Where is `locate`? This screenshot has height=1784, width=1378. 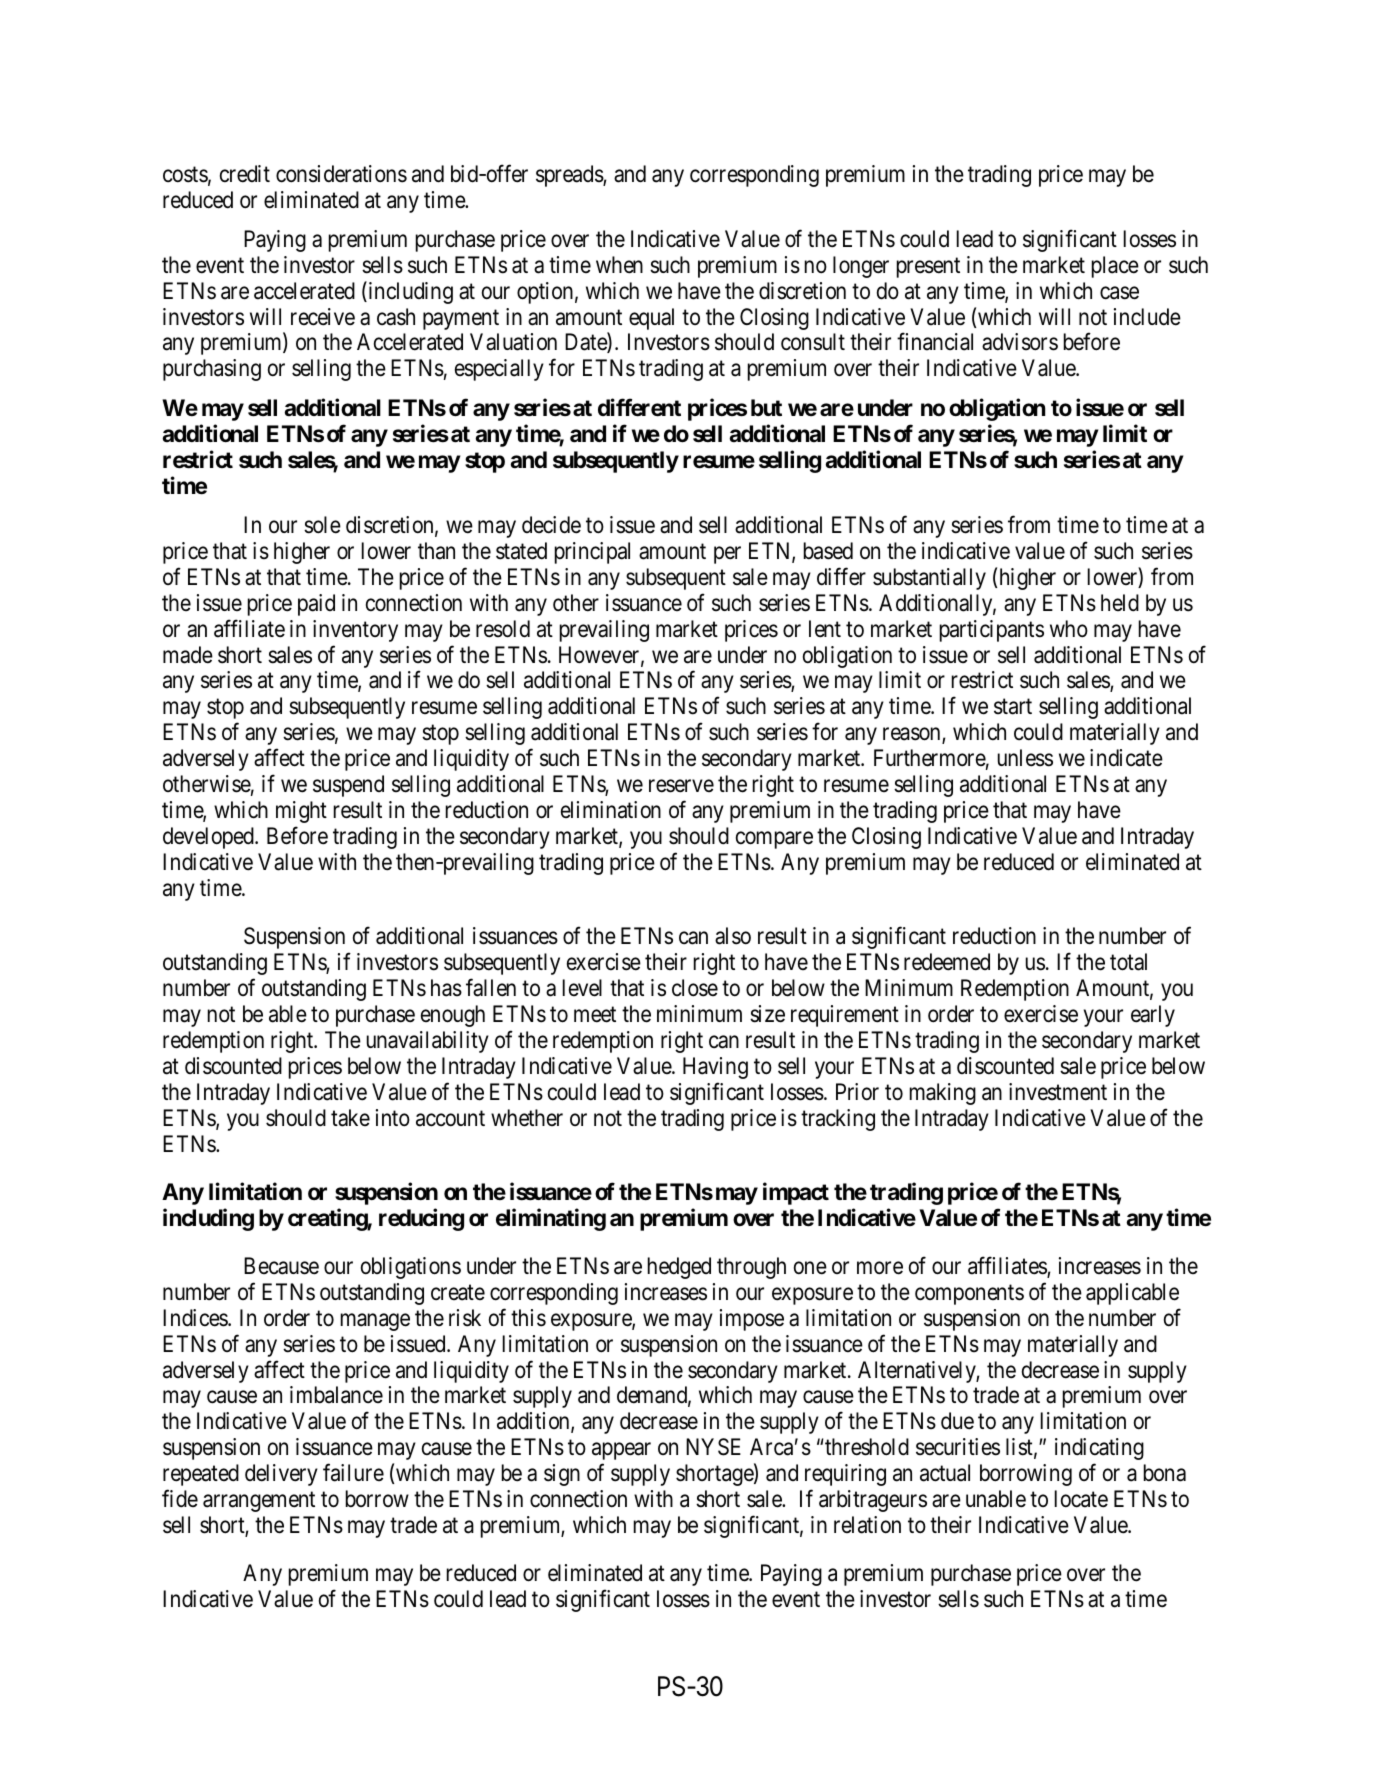 locate is located at coordinates (1081, 1499).
